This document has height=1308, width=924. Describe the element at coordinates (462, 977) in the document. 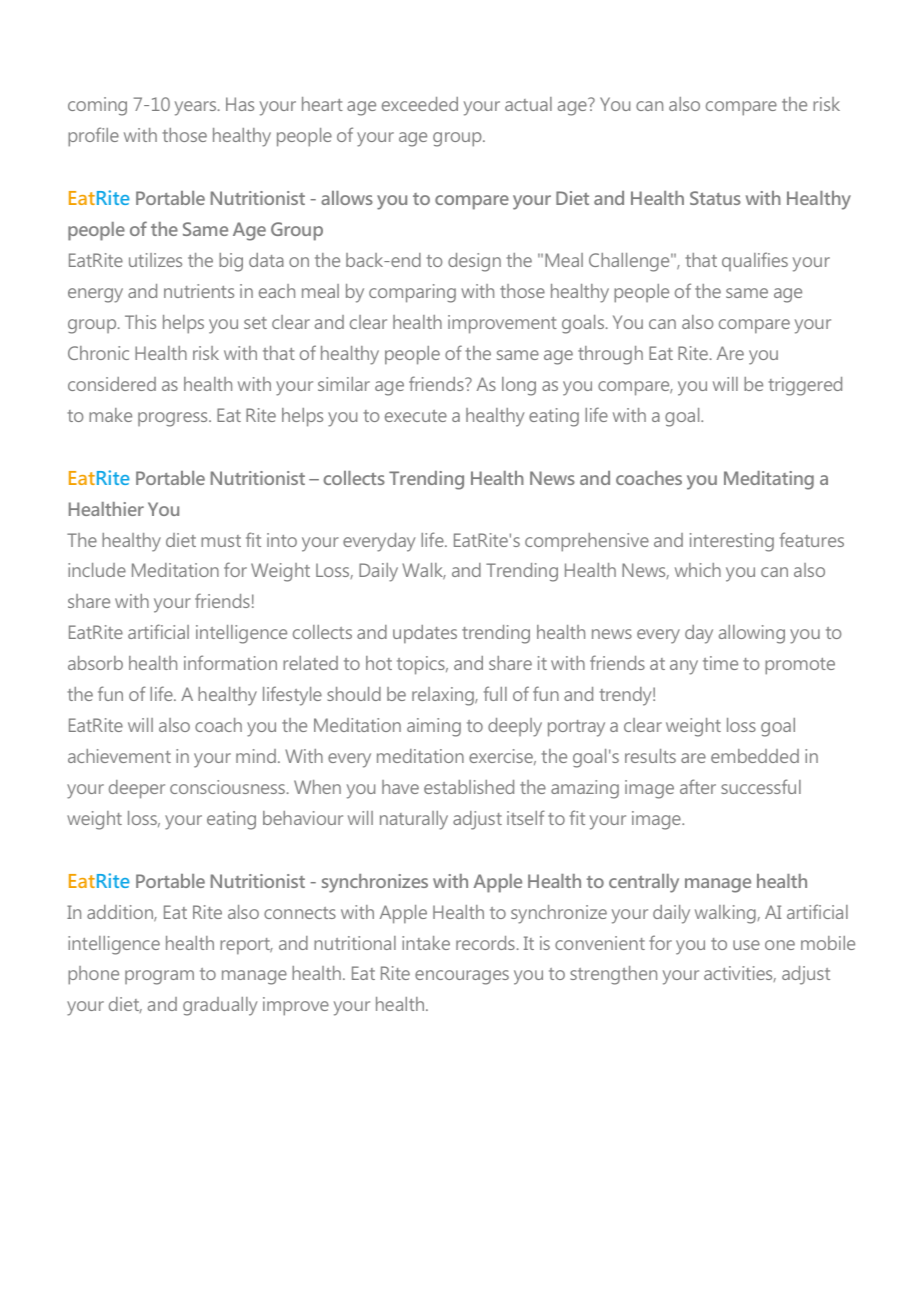

I see `encourages` at that location.
